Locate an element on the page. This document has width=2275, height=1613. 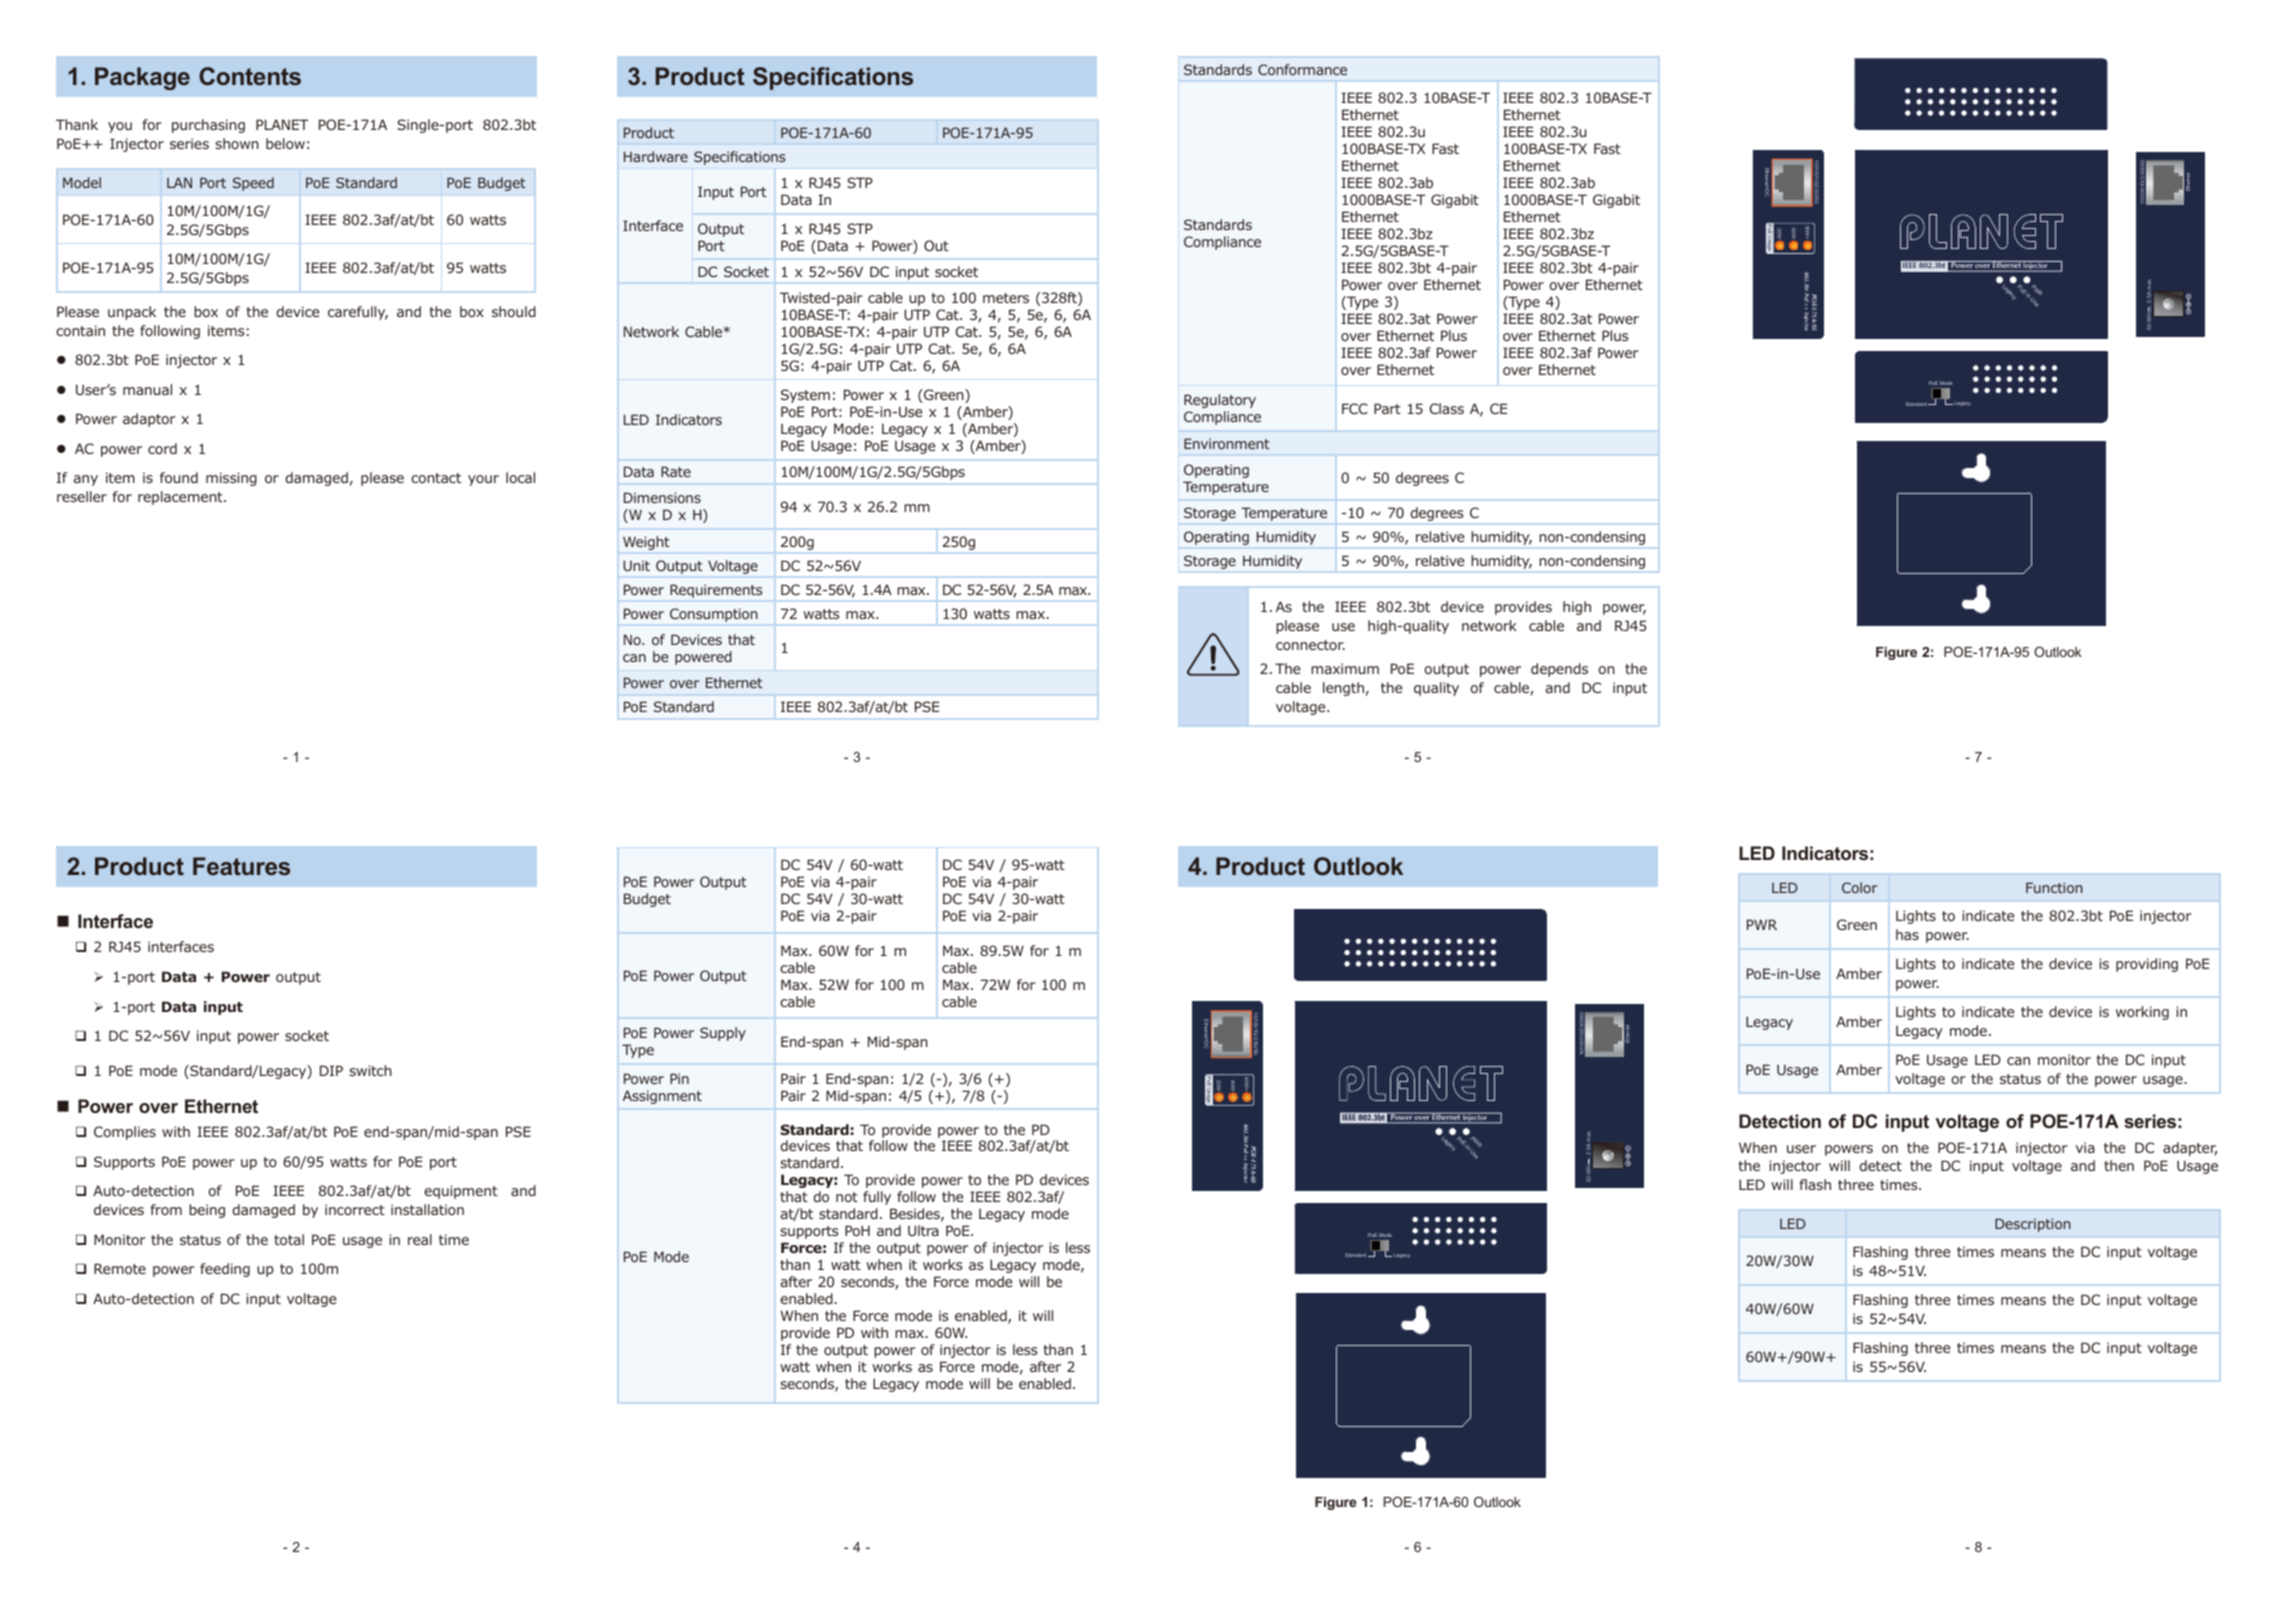
Description is located at coordinates (2032, 1225).
